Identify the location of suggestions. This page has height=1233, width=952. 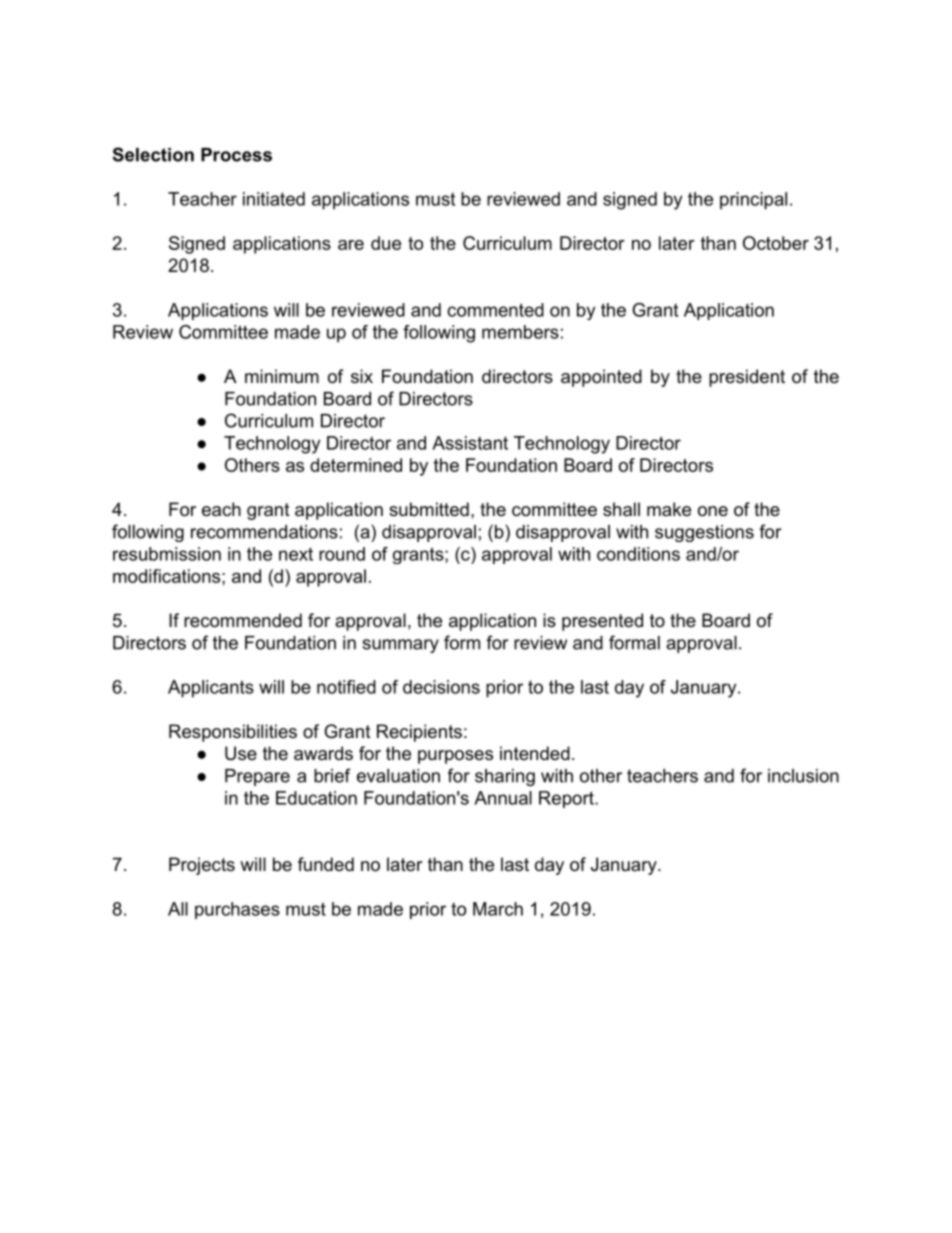
(704, 533).
